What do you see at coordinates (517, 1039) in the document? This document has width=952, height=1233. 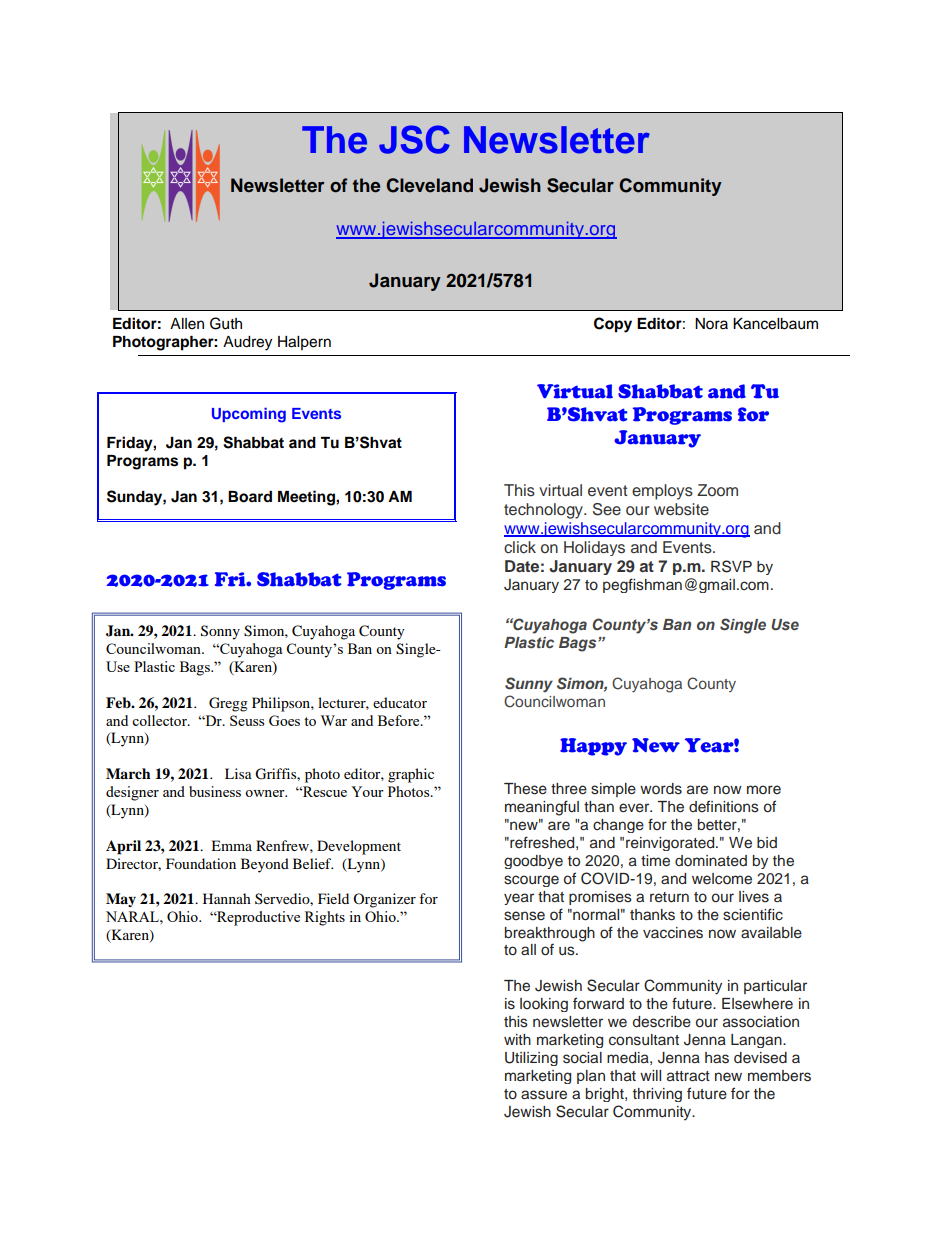 I see `with` at bounding box center [517, 1039].
